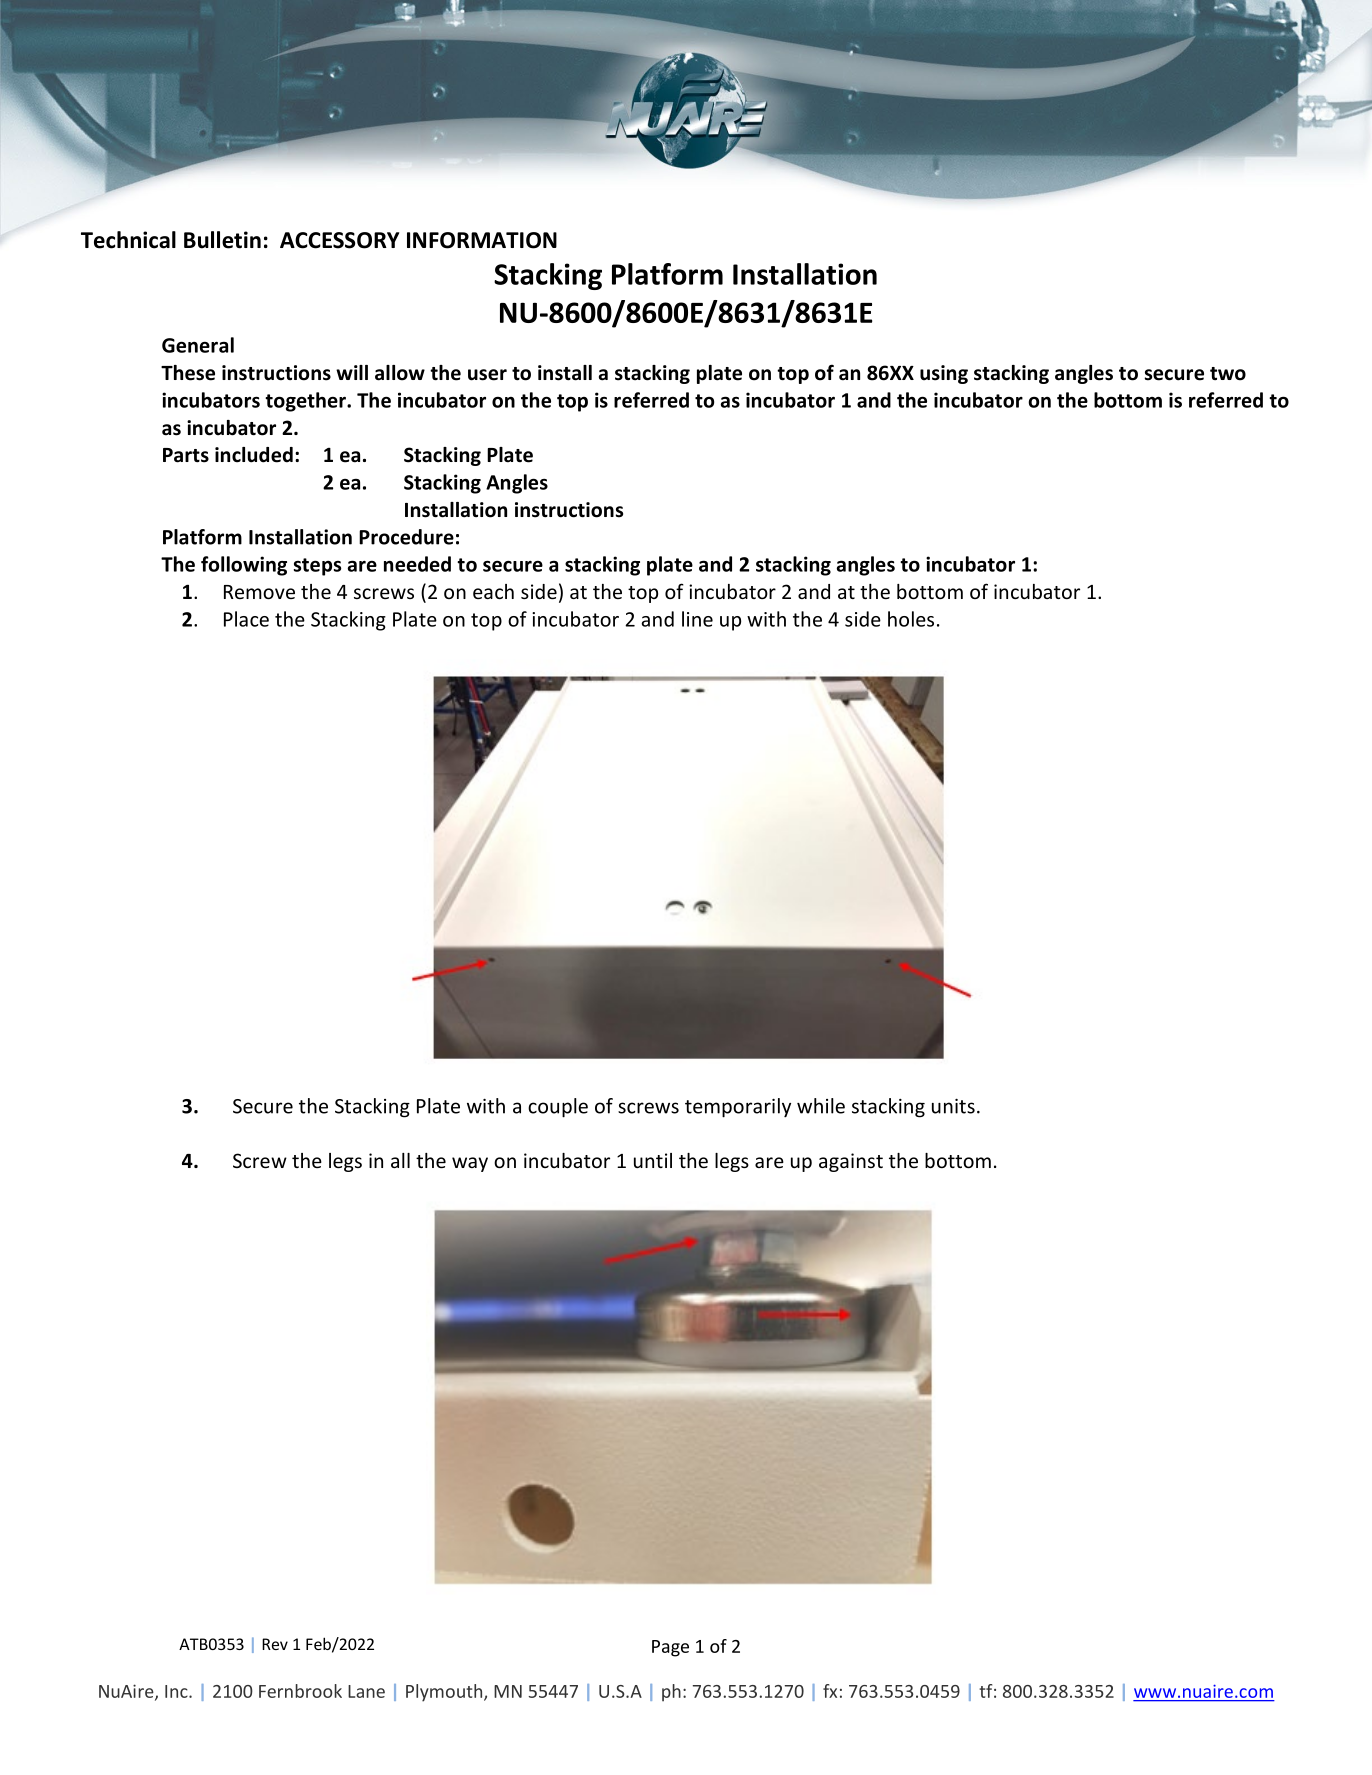 This screenshot has height=1775, width=1372. What do you see at coordinates (911, 619) in the screenshot?
I see `holes` at bounding box center [911, 619].
